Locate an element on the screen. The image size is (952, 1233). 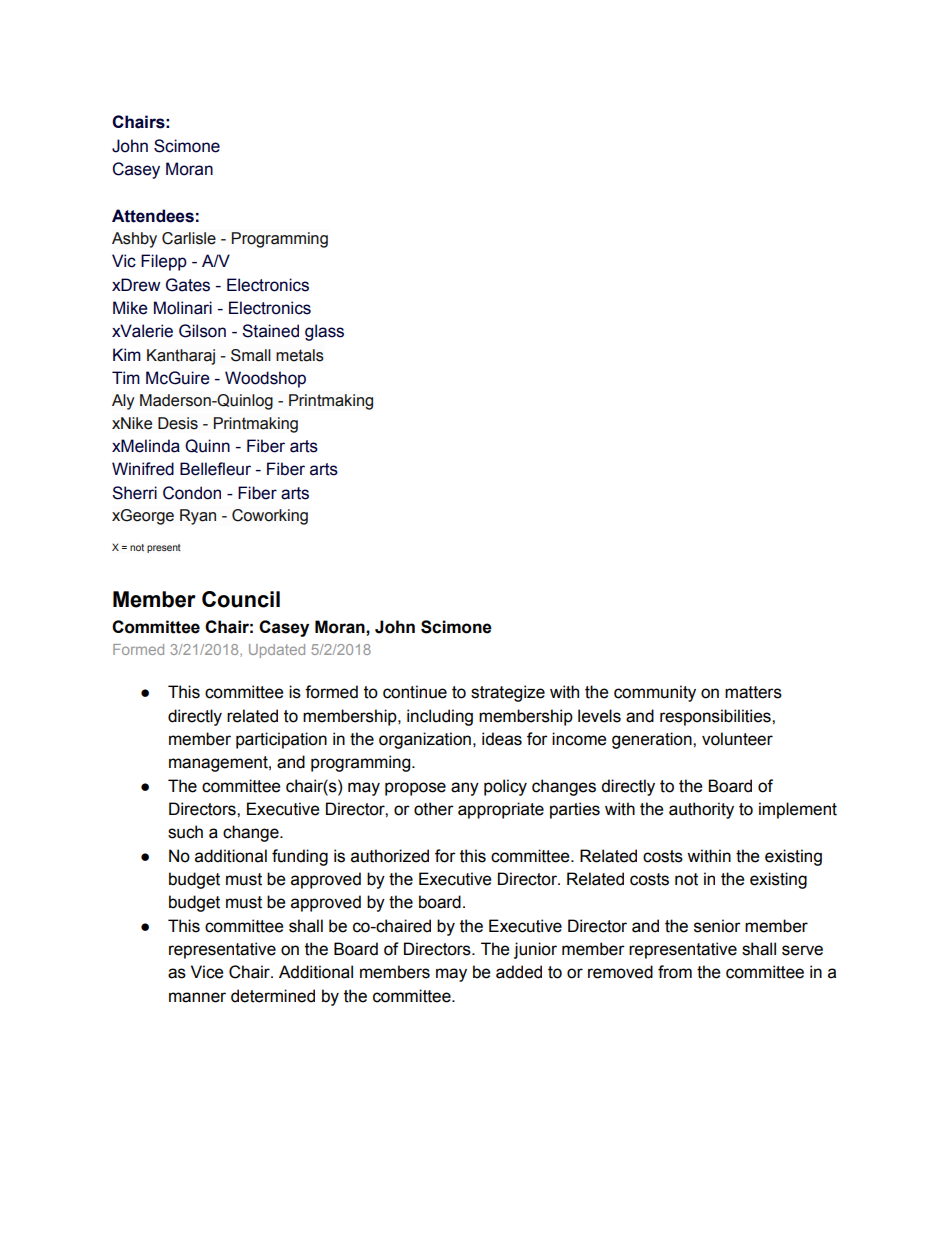
Vice is located at coordinates (207, 972).
